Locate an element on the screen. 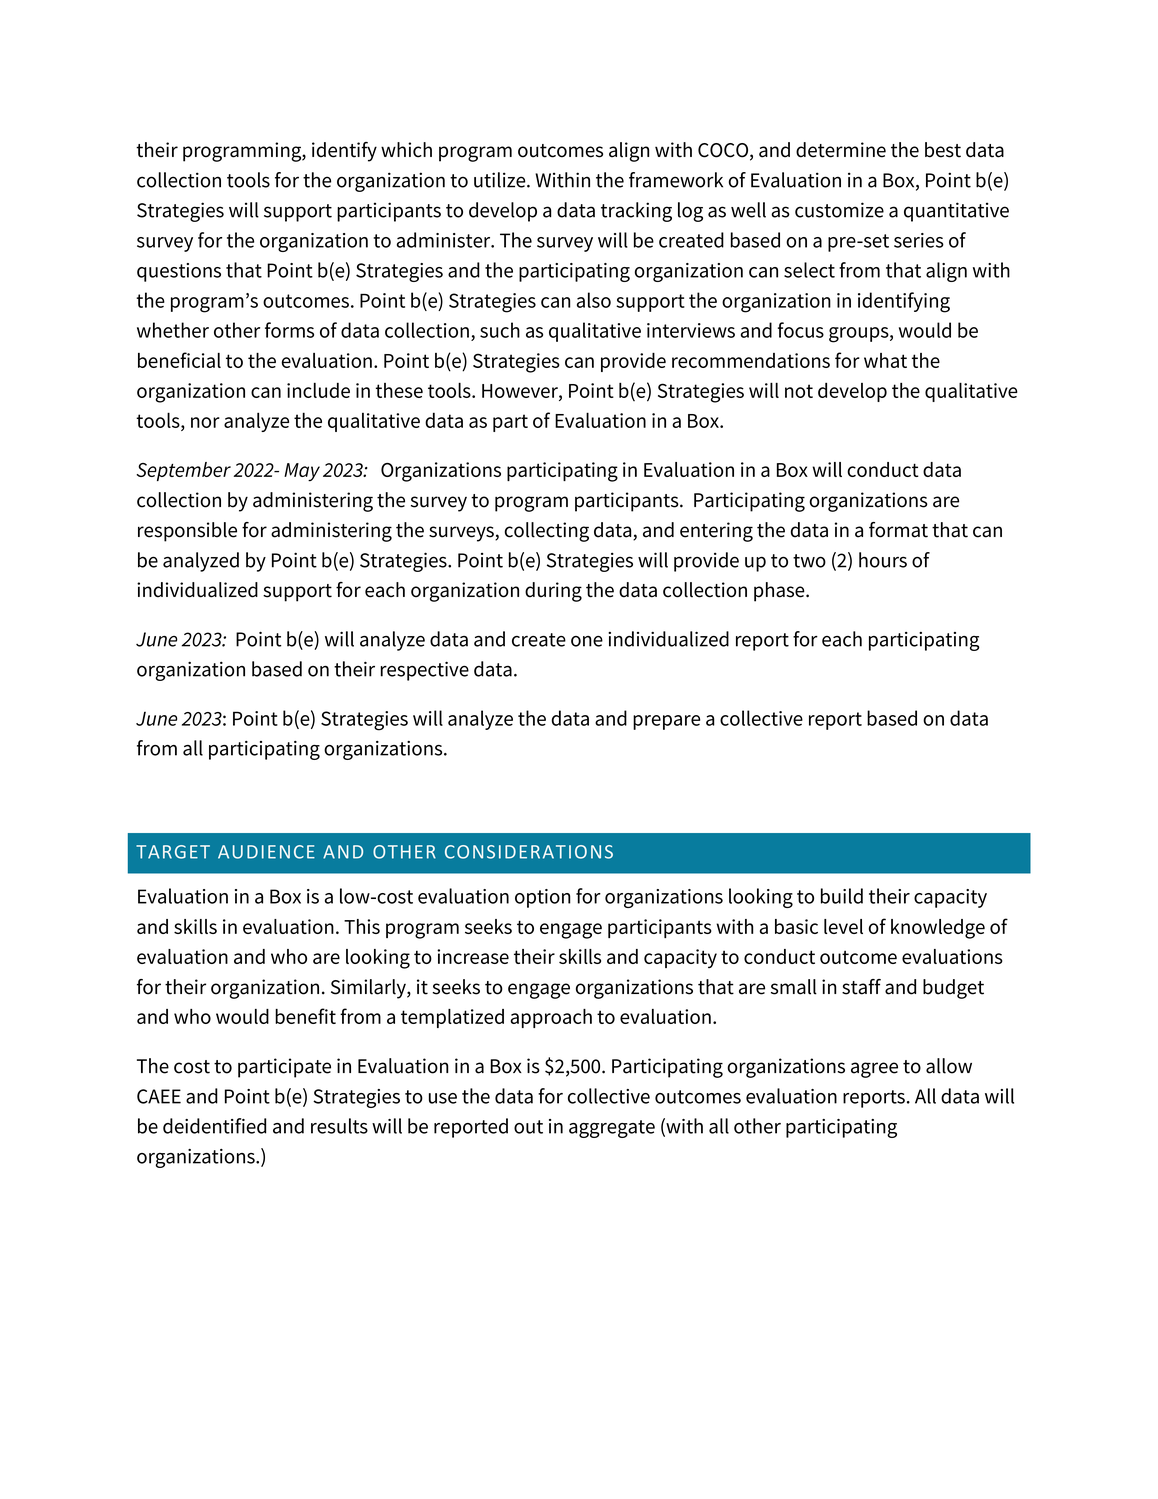 Image resolution: width=1158 pixels, height=1499 pixels. include is located at coordinates (318, 390).
